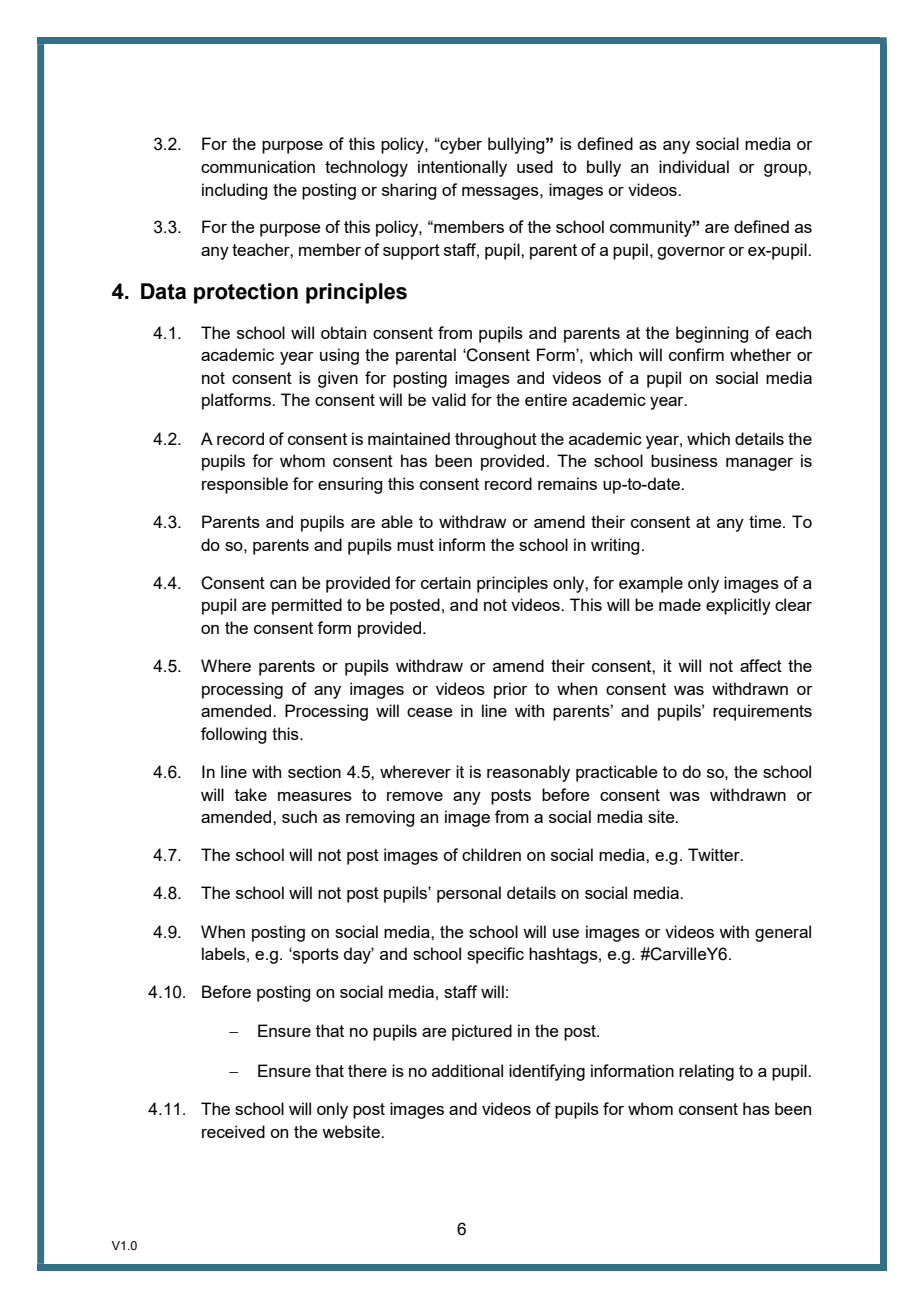 The width and height of the document is (924, 1308). What do you see at coordinates (696, 354) in the document?
I see `confirm` at bounding box center [696, 354].
